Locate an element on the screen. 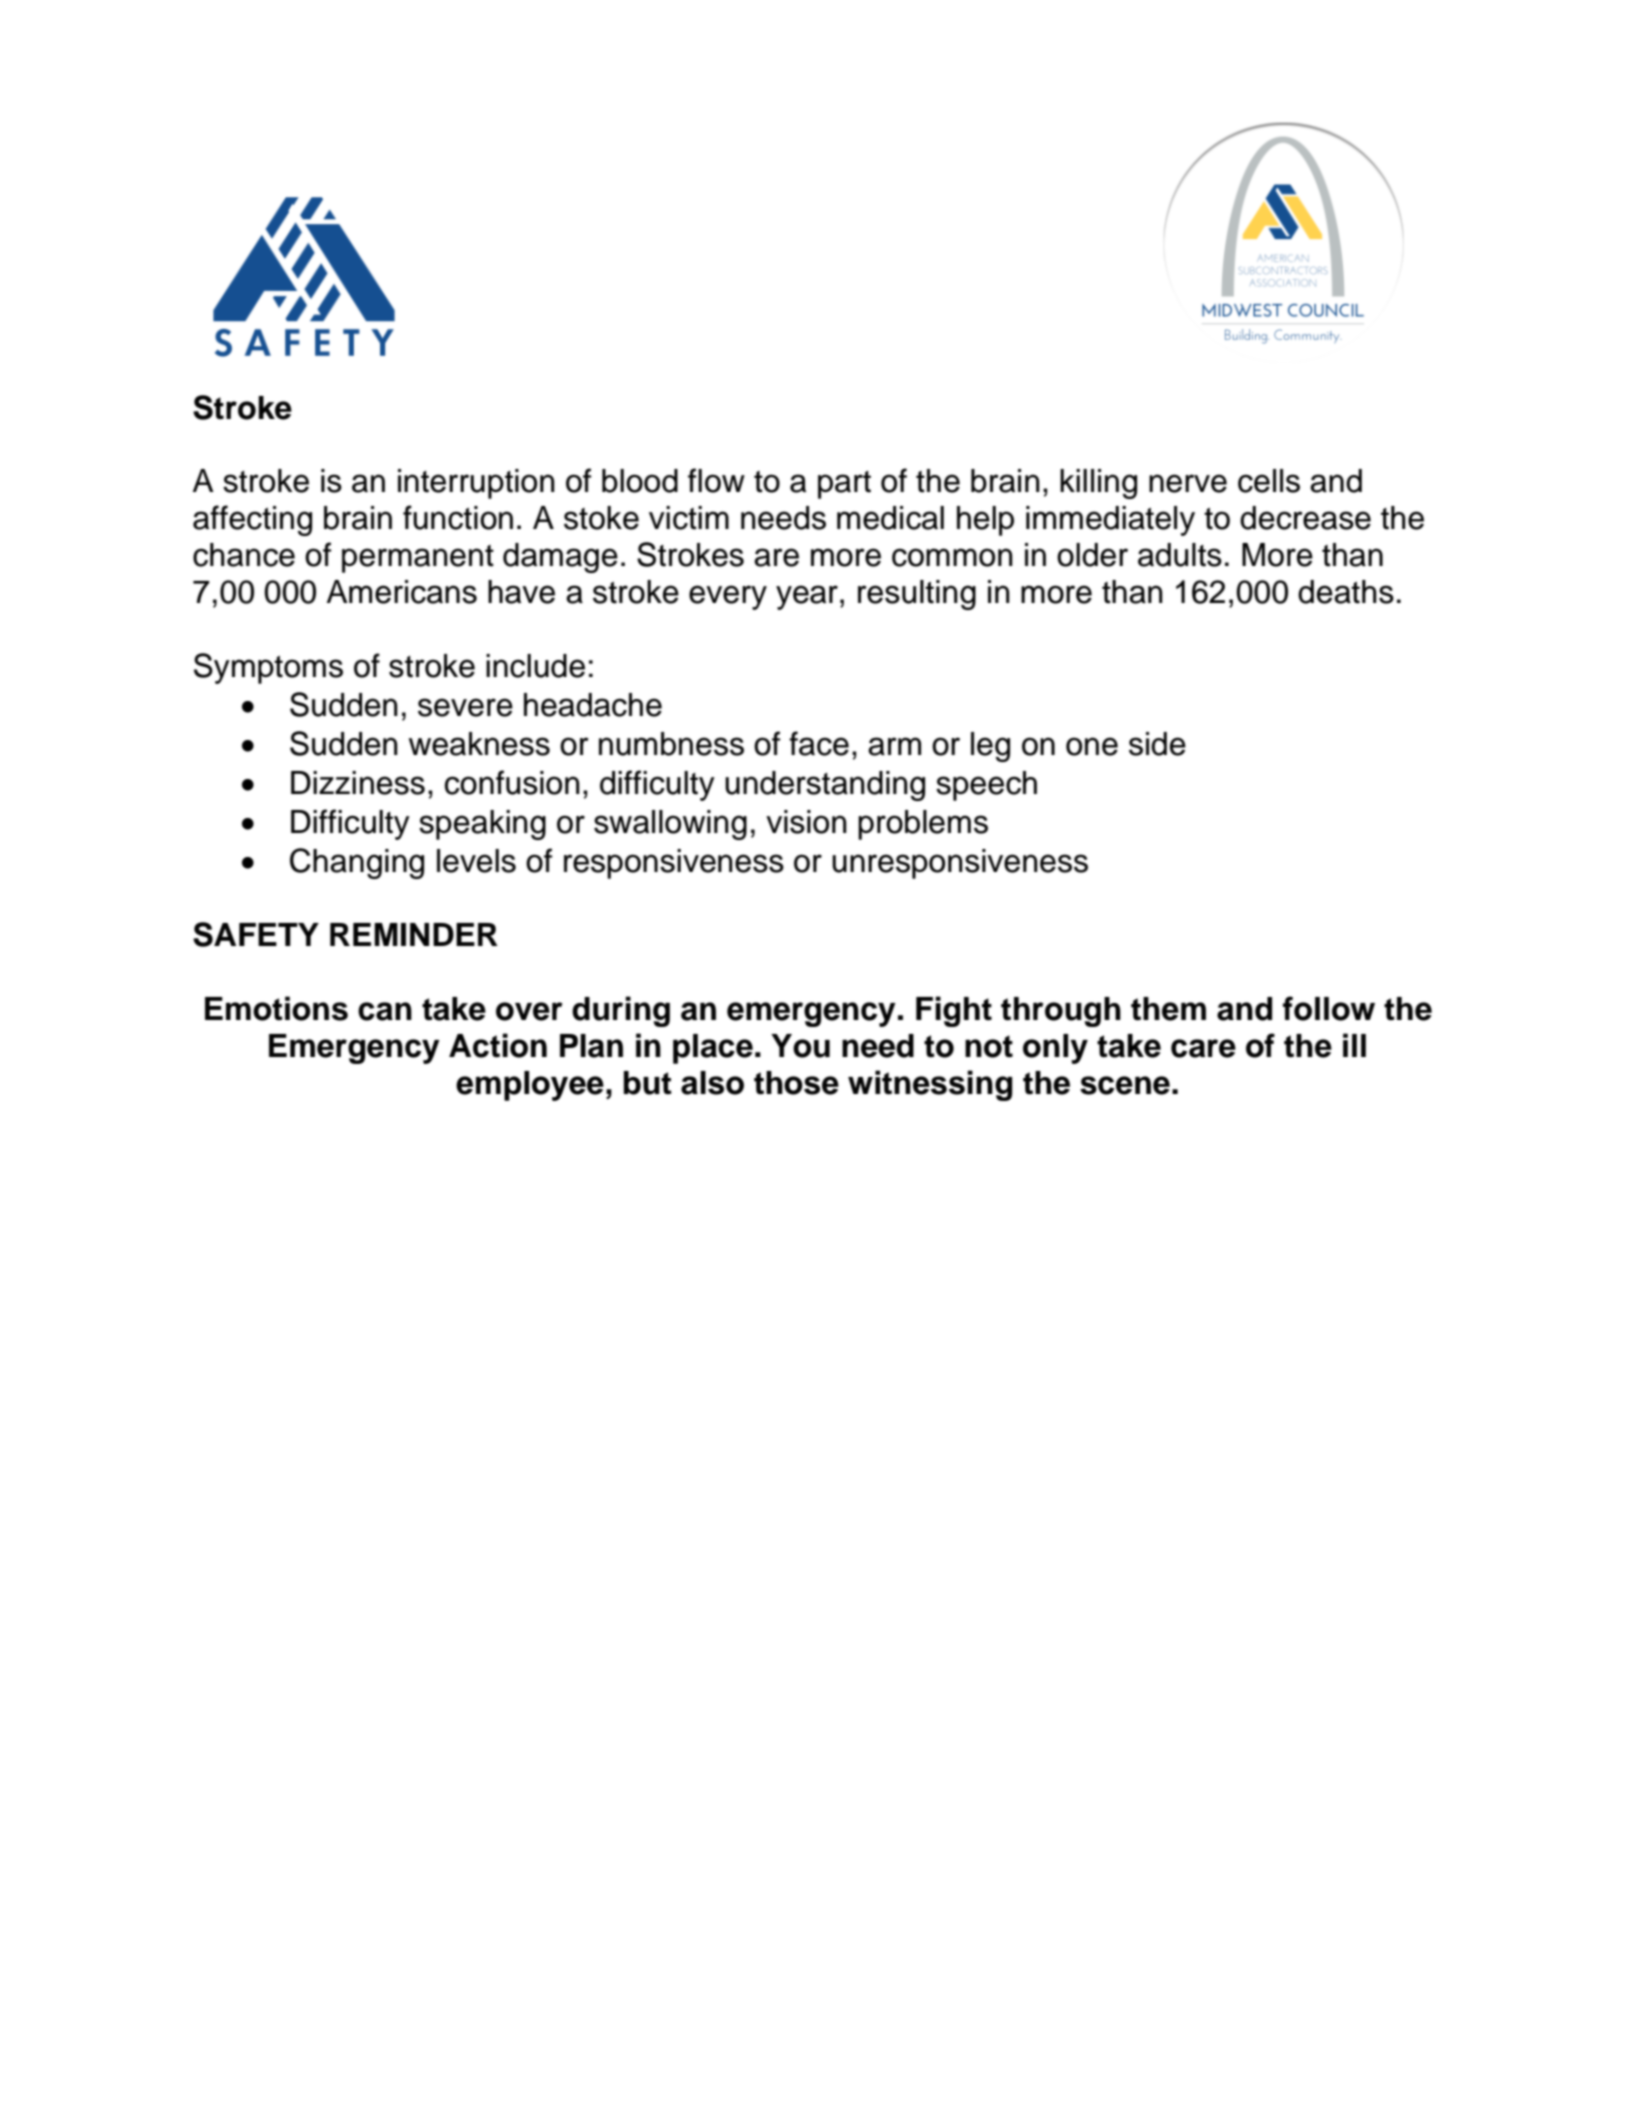  function is located at coordinates (458, 517).
